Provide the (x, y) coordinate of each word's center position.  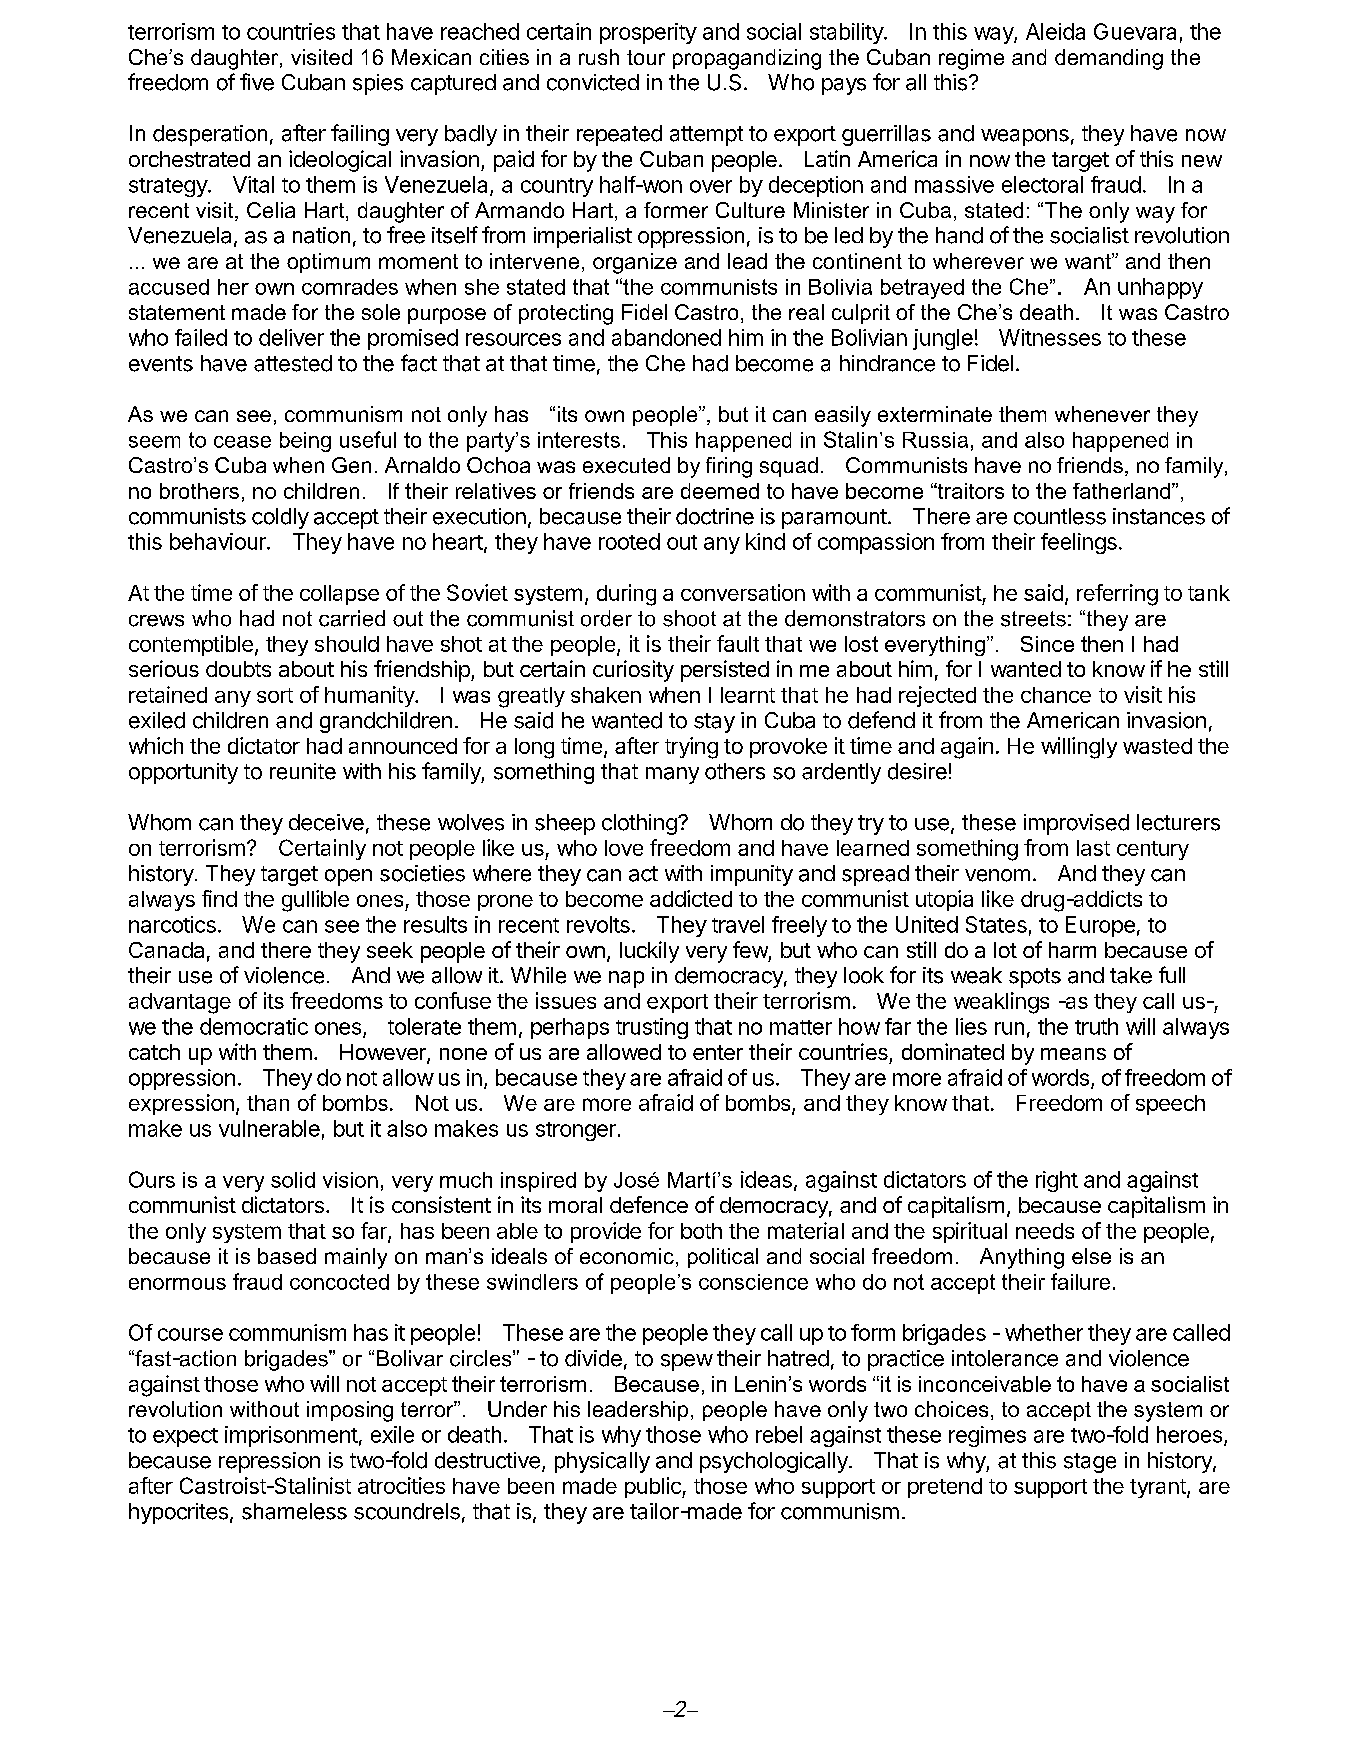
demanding (1109, 59)
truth (1096, 1026)
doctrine (715, 516)
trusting (652, 1028)
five (257, 82)
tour (646, 57)
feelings (1079, 543)
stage (1090, 1463)
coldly (280, 518)
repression (269, 1462)
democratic (254, 1026)
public (654, 1487)
